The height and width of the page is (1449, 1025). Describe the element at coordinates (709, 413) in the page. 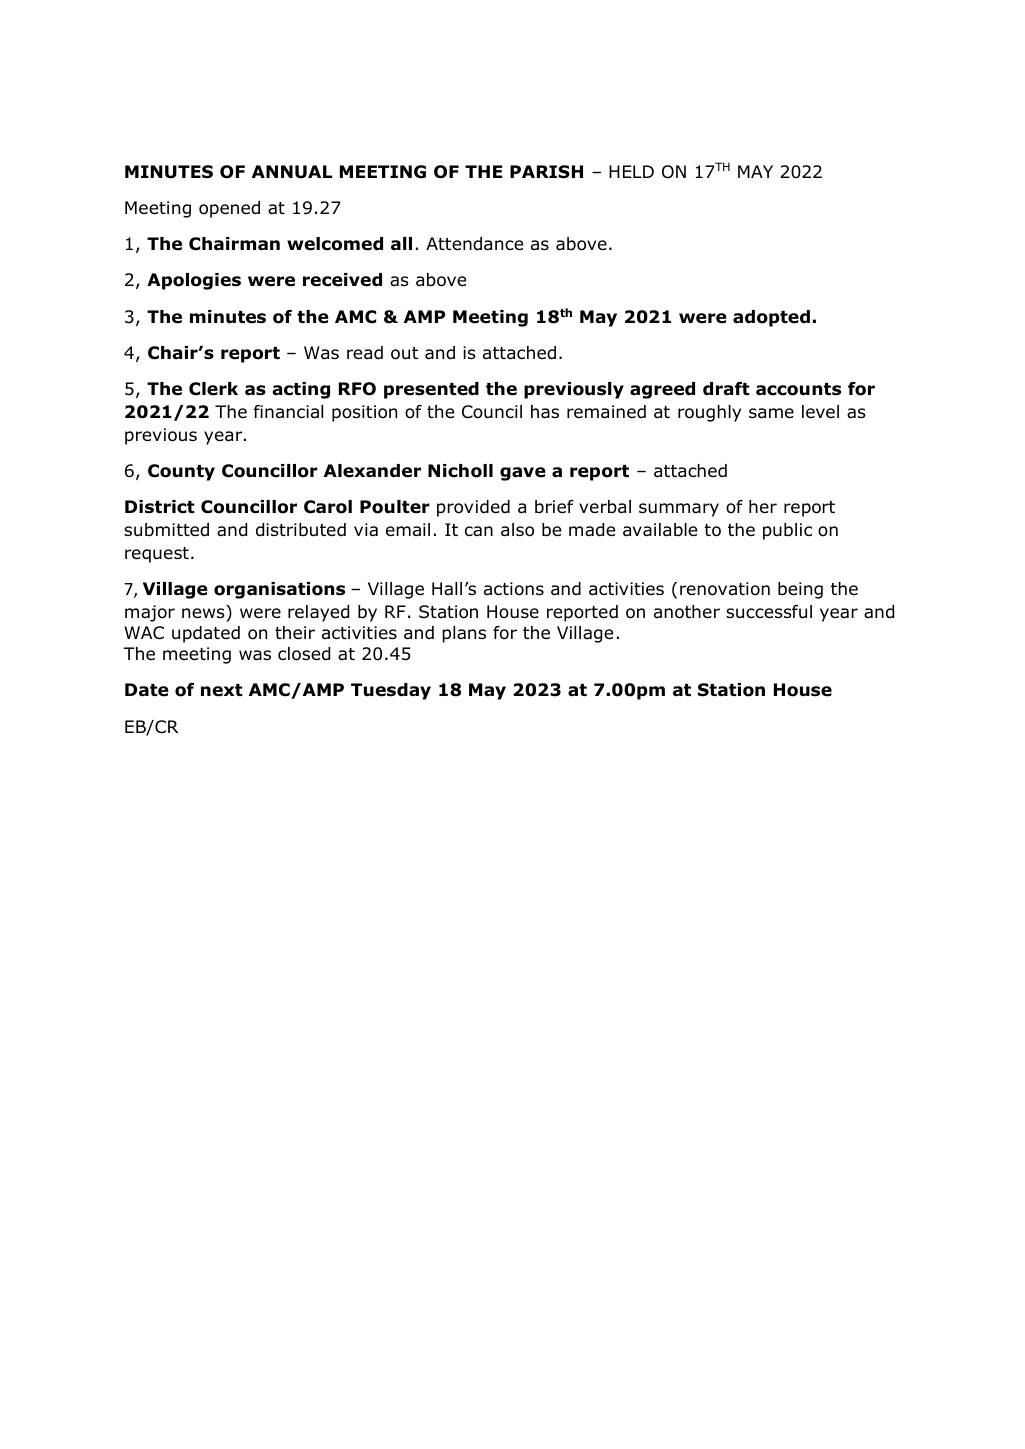

I see `roughly` at that location.
